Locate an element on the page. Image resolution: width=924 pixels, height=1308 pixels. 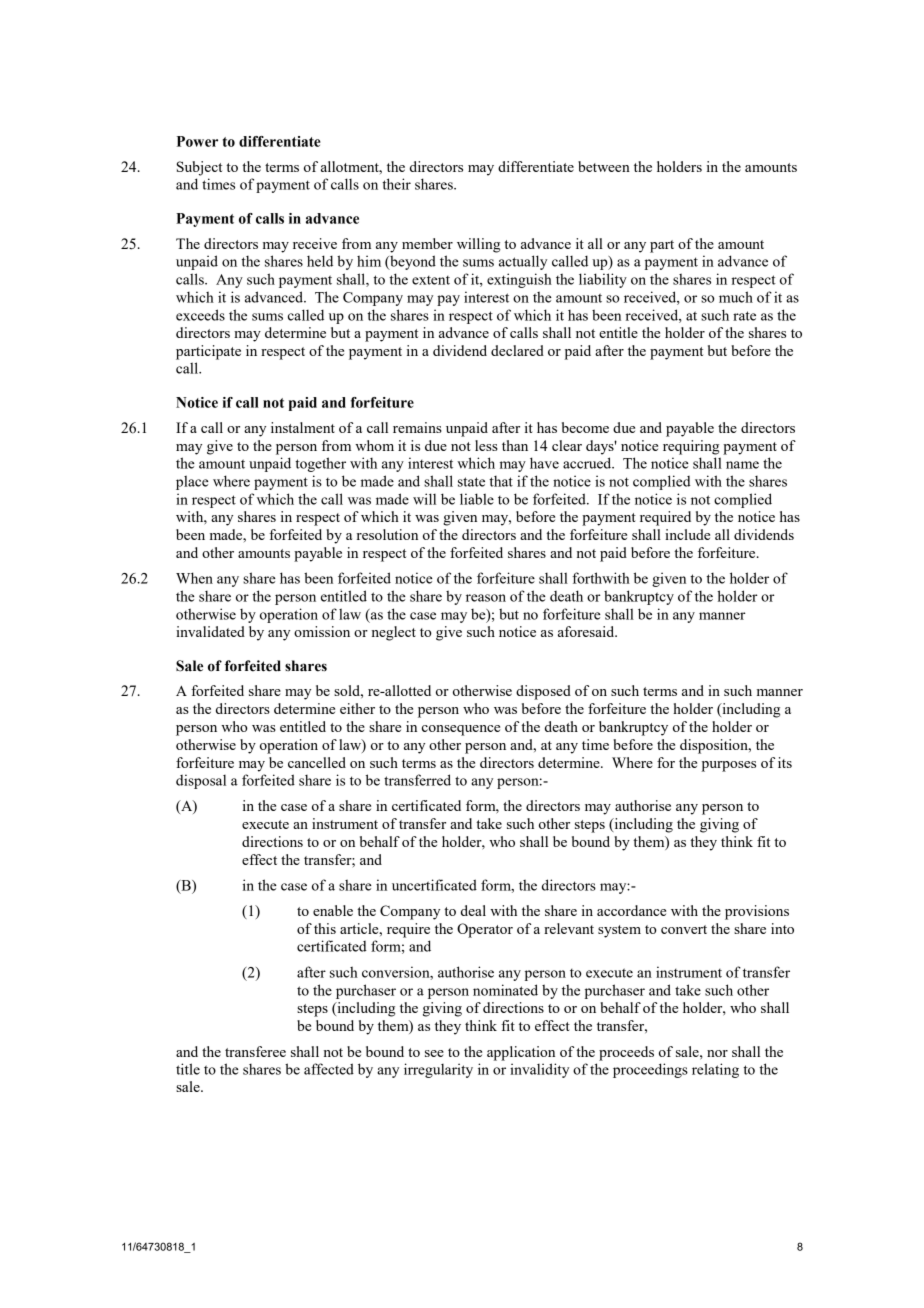
affected is located at coordinates (329, 1069).
